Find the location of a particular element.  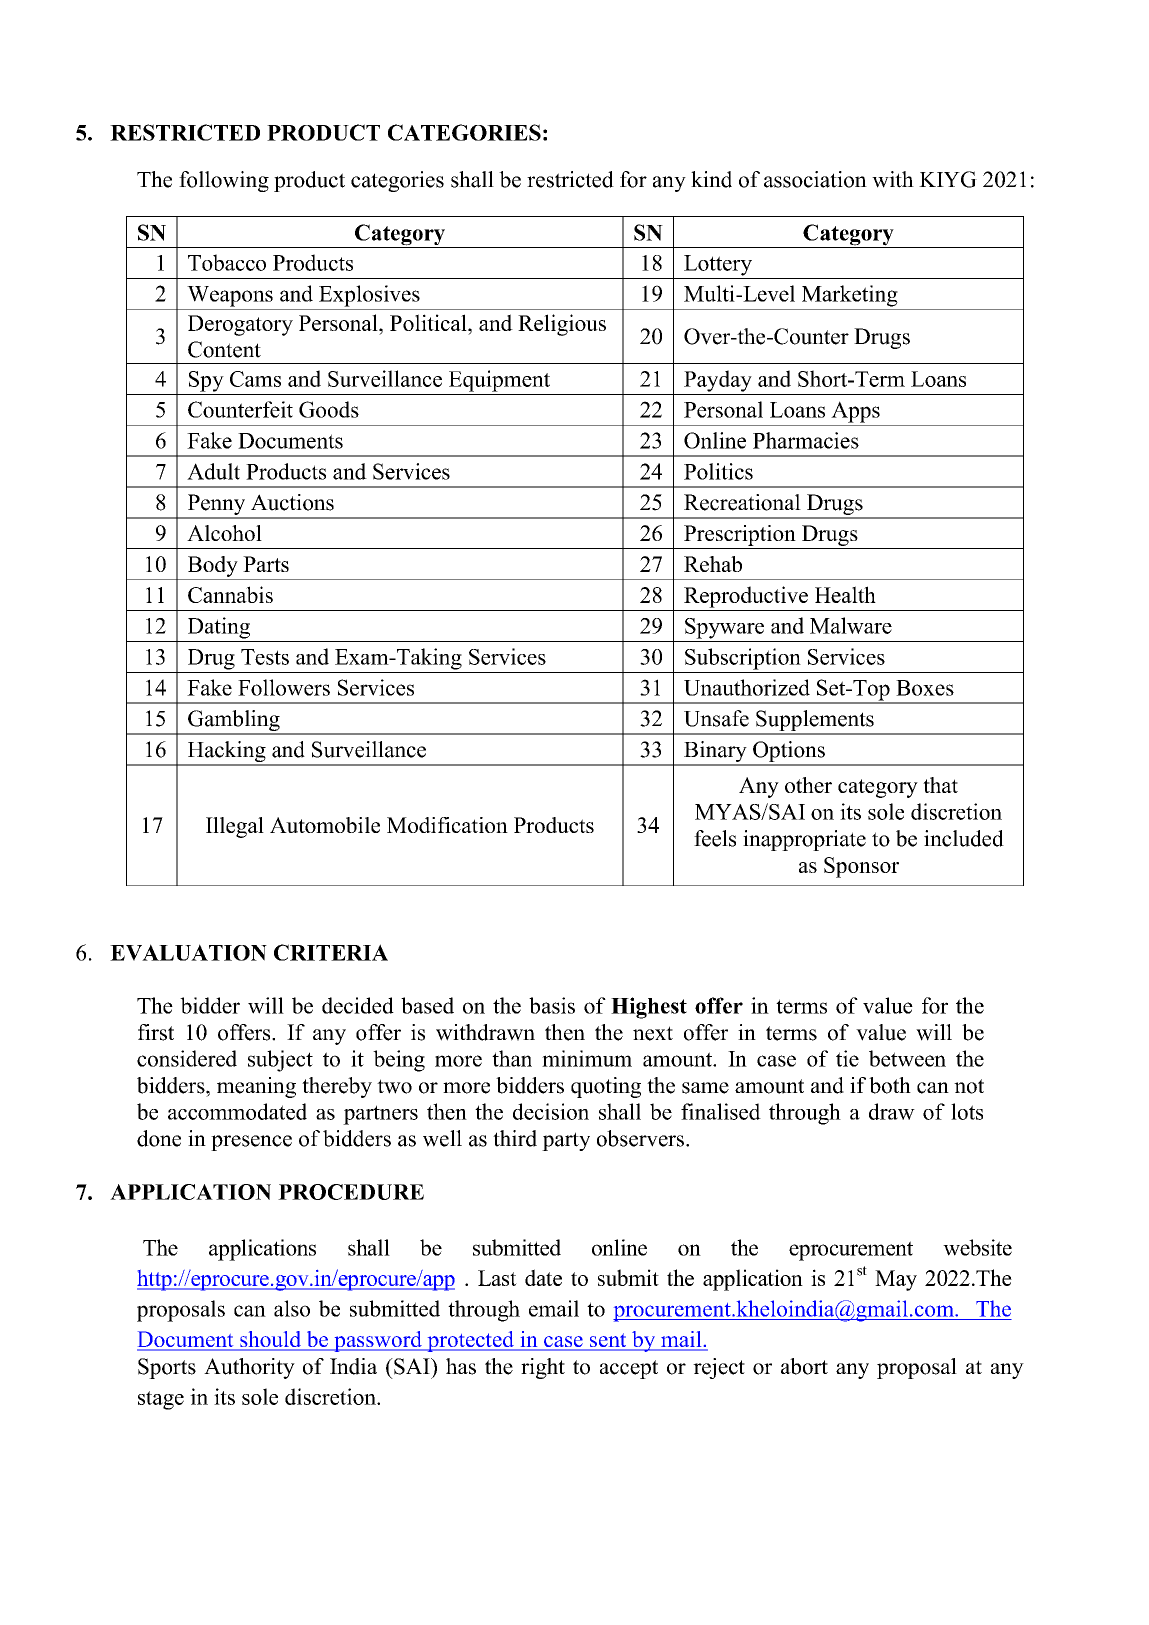

following is located at coordinates (224, 181).
